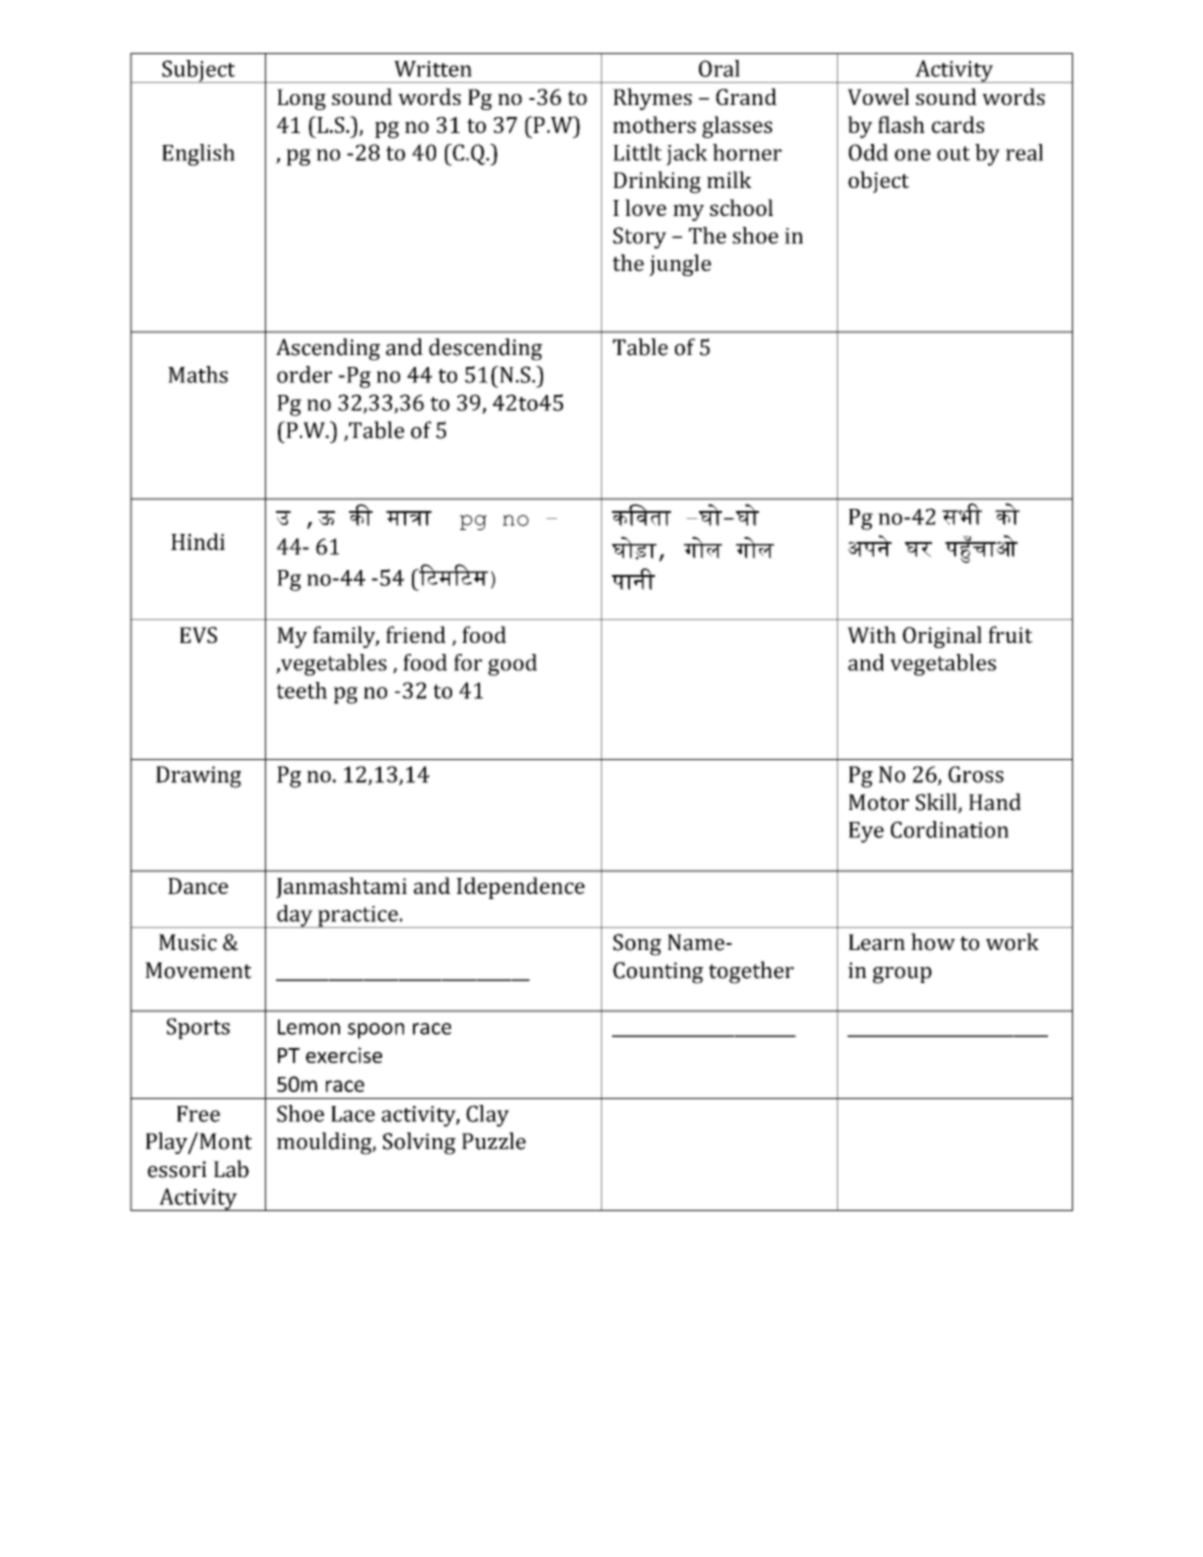  Describe the element at coordinates (198, 635) in the screenshot. I see `EVS` at that location.
